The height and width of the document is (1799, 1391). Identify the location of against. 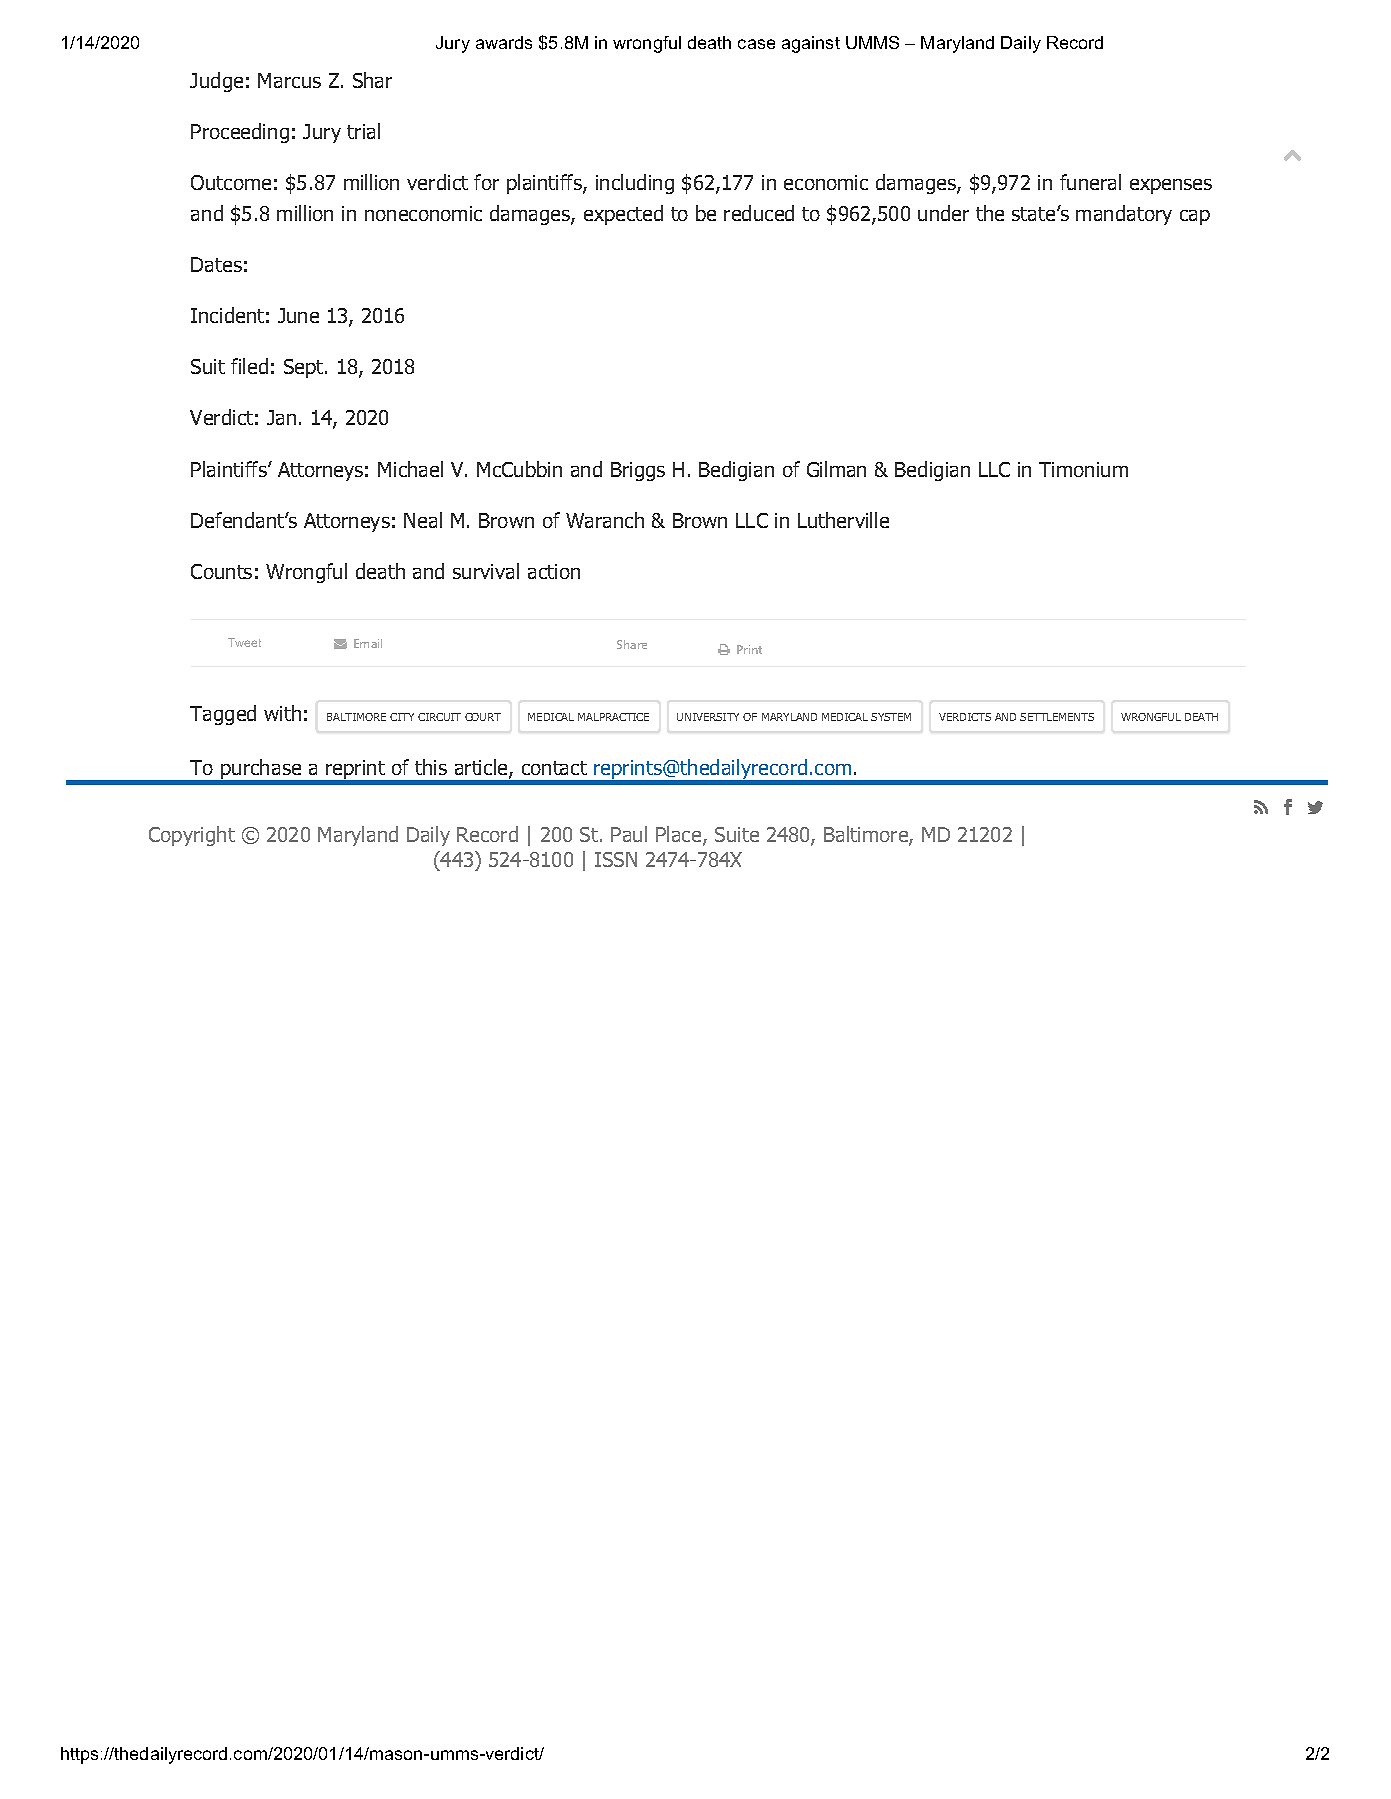
(811, 44).
